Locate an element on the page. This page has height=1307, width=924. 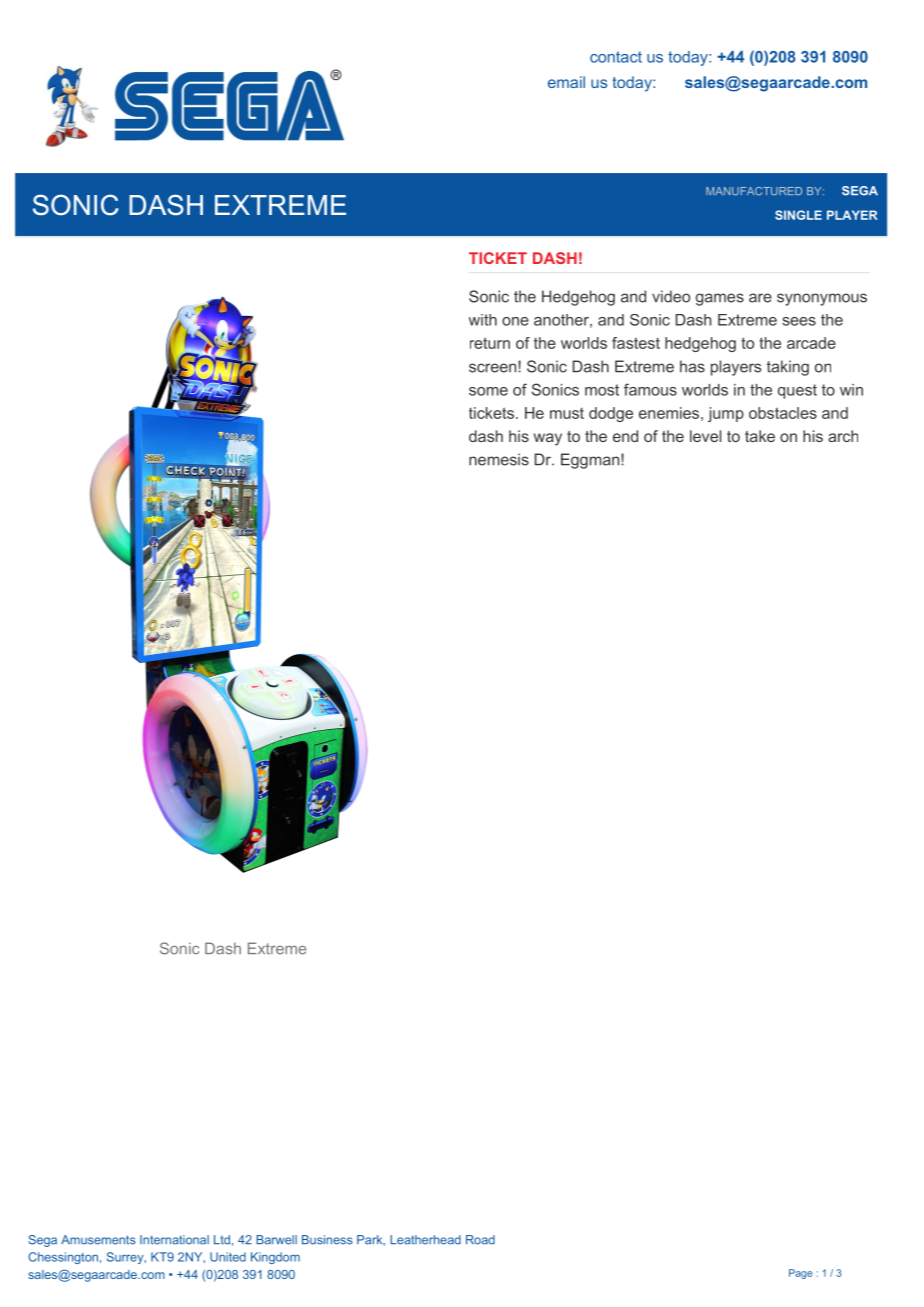
Ltd is located at coordinates (222, 1240).
